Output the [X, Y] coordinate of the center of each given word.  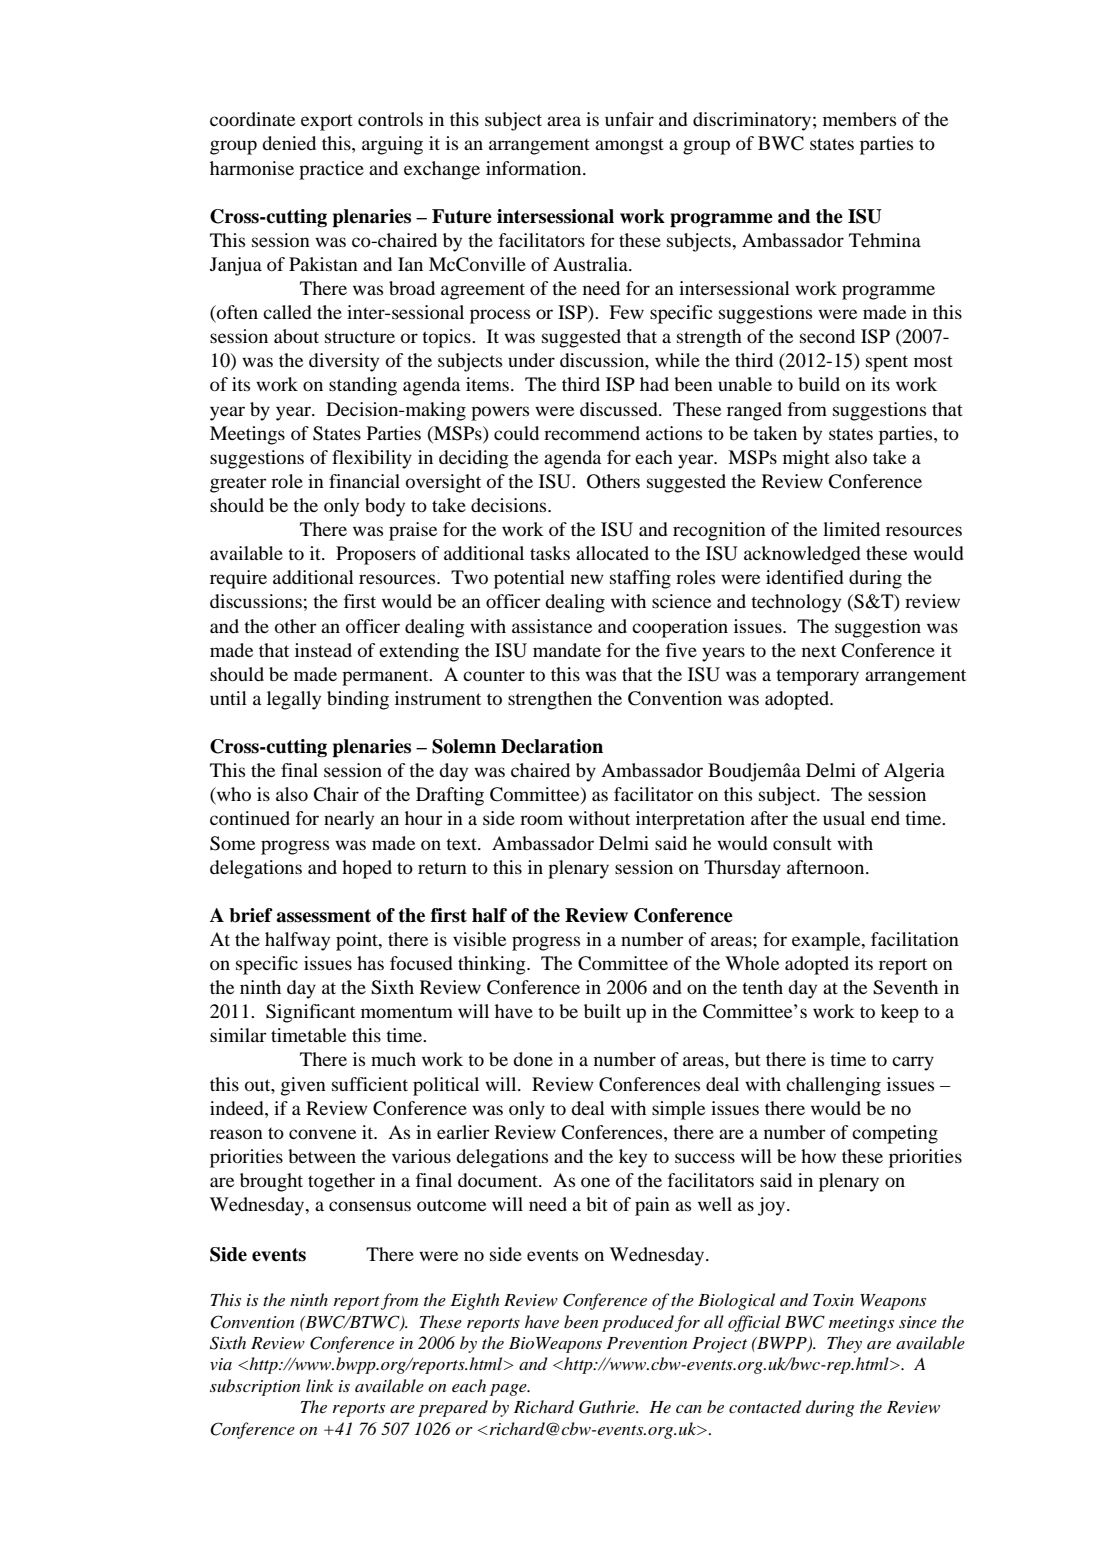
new [587, 579]
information [535, 168]
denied [289, 143]
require [238, 579]
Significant [310, 1013]
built [602, 1011]
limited [851, 529]
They [844, 1344]
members [859, 119]
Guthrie [608, 1407]
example [827, 941]
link [320, 1385]
